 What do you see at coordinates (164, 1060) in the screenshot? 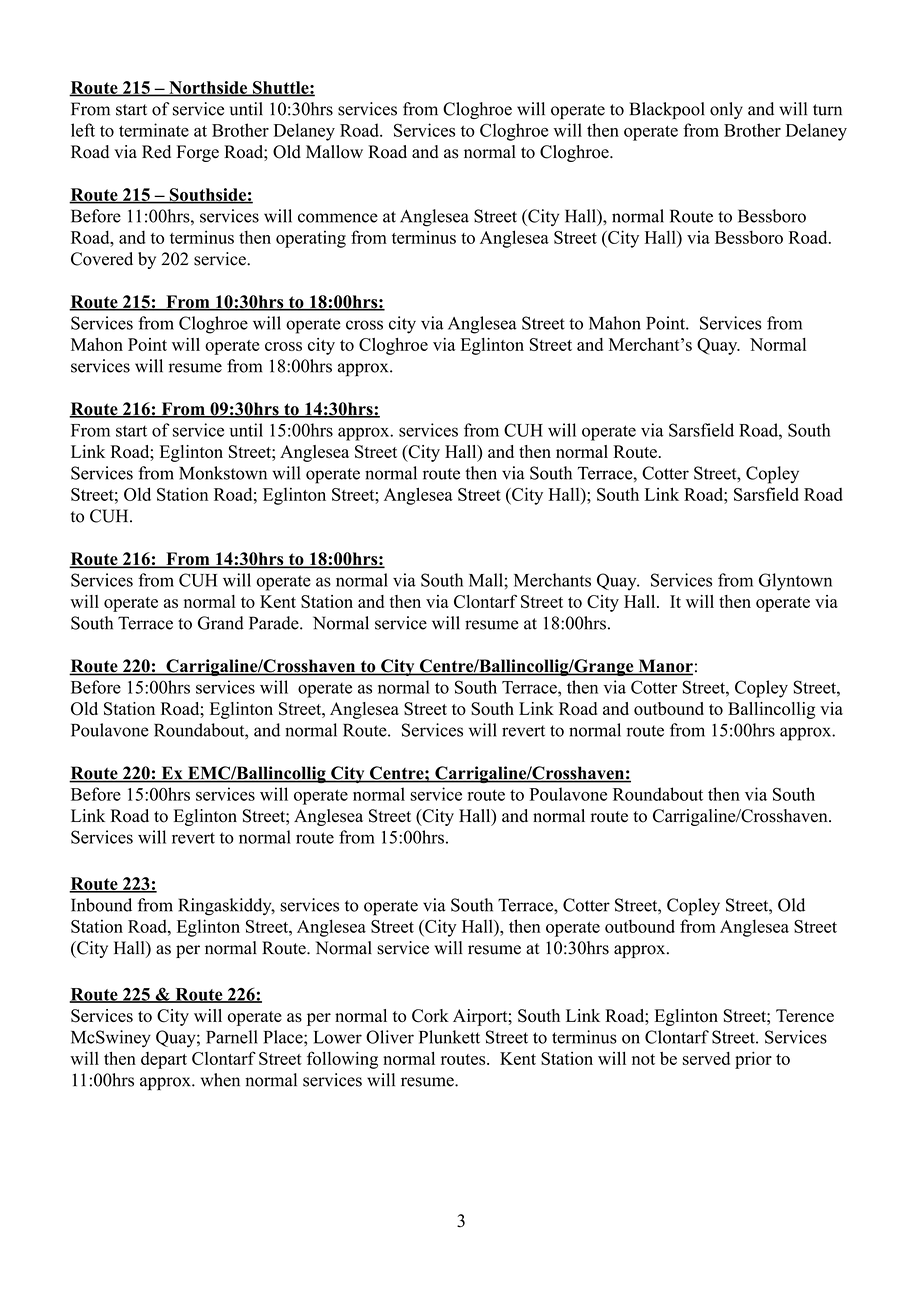
I see `depart` at bounding box center [164, 1060].
